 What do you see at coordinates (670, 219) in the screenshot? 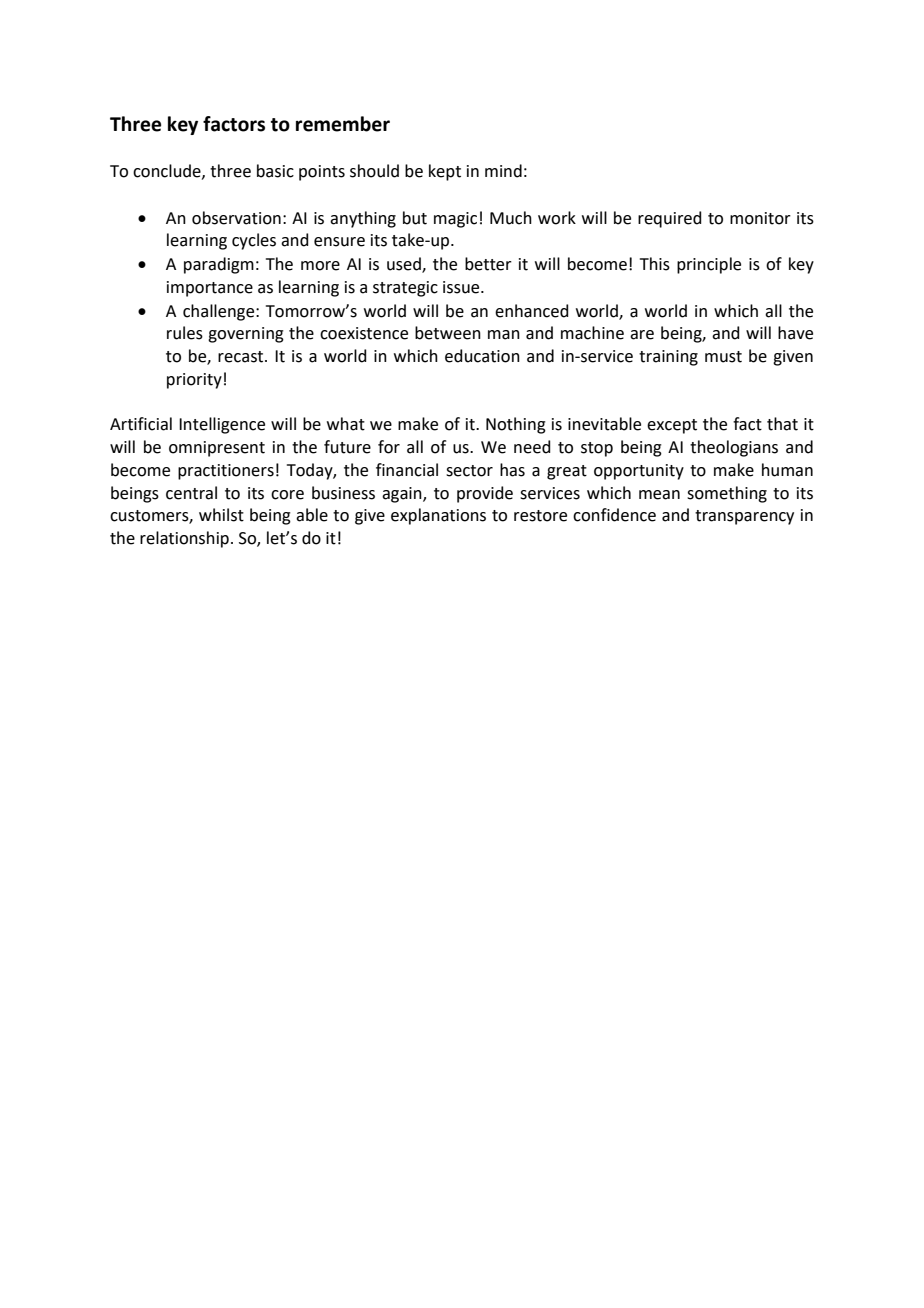
I see `required` at bounding box center [670, 219].
